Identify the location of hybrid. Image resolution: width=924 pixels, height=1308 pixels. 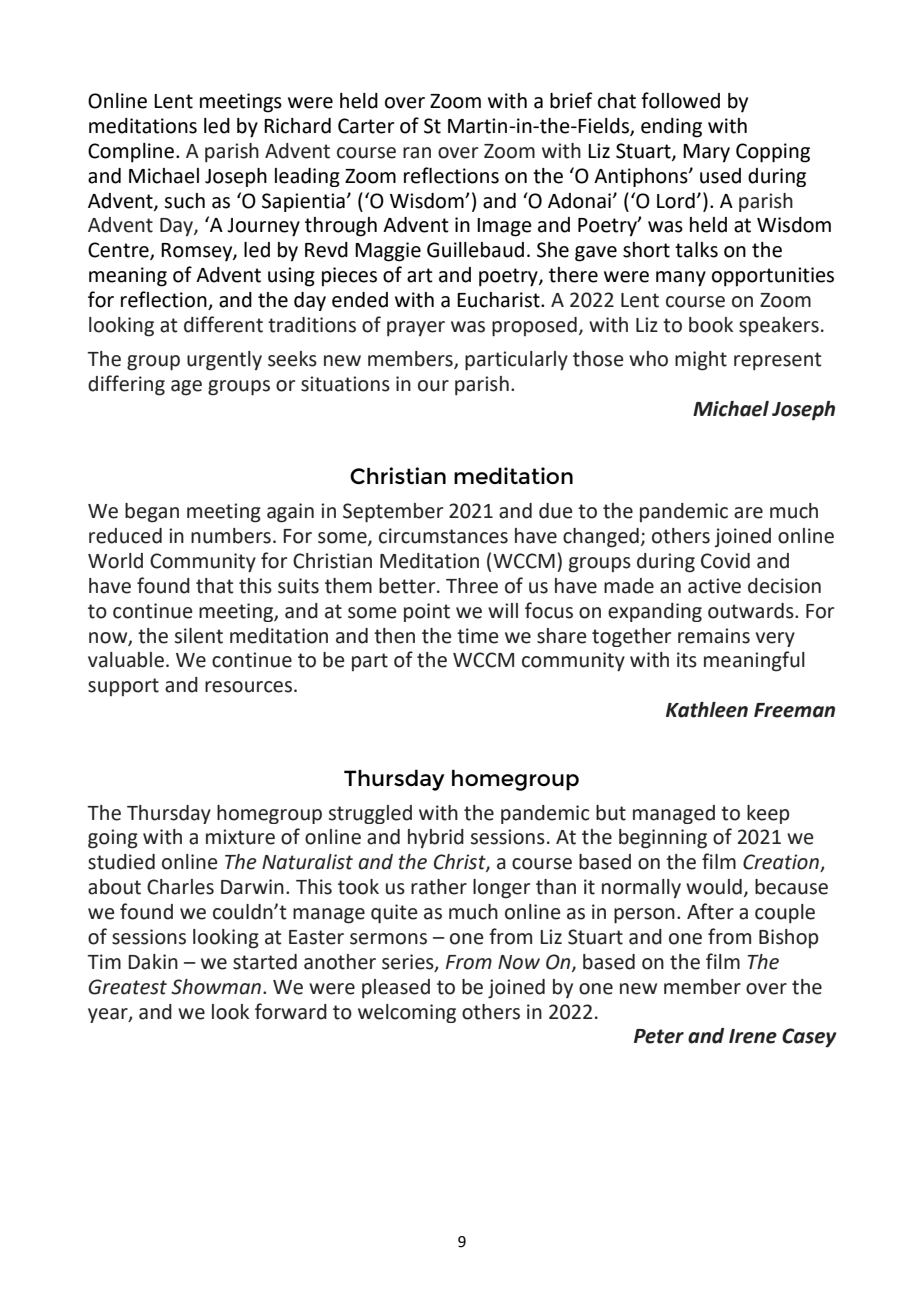
(436, 838).
